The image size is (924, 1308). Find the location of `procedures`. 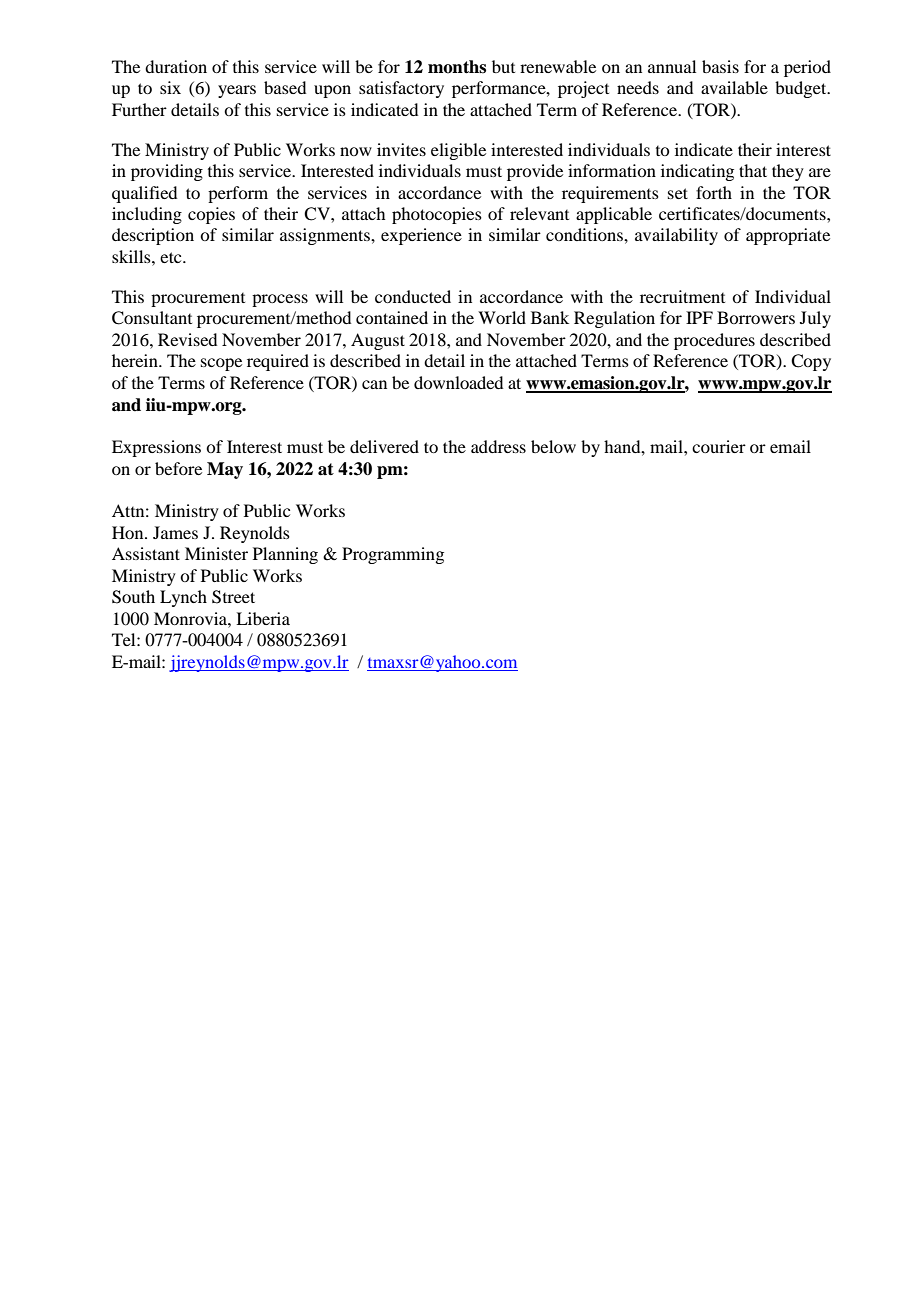

procedures is located at coordinates (714, 341).
